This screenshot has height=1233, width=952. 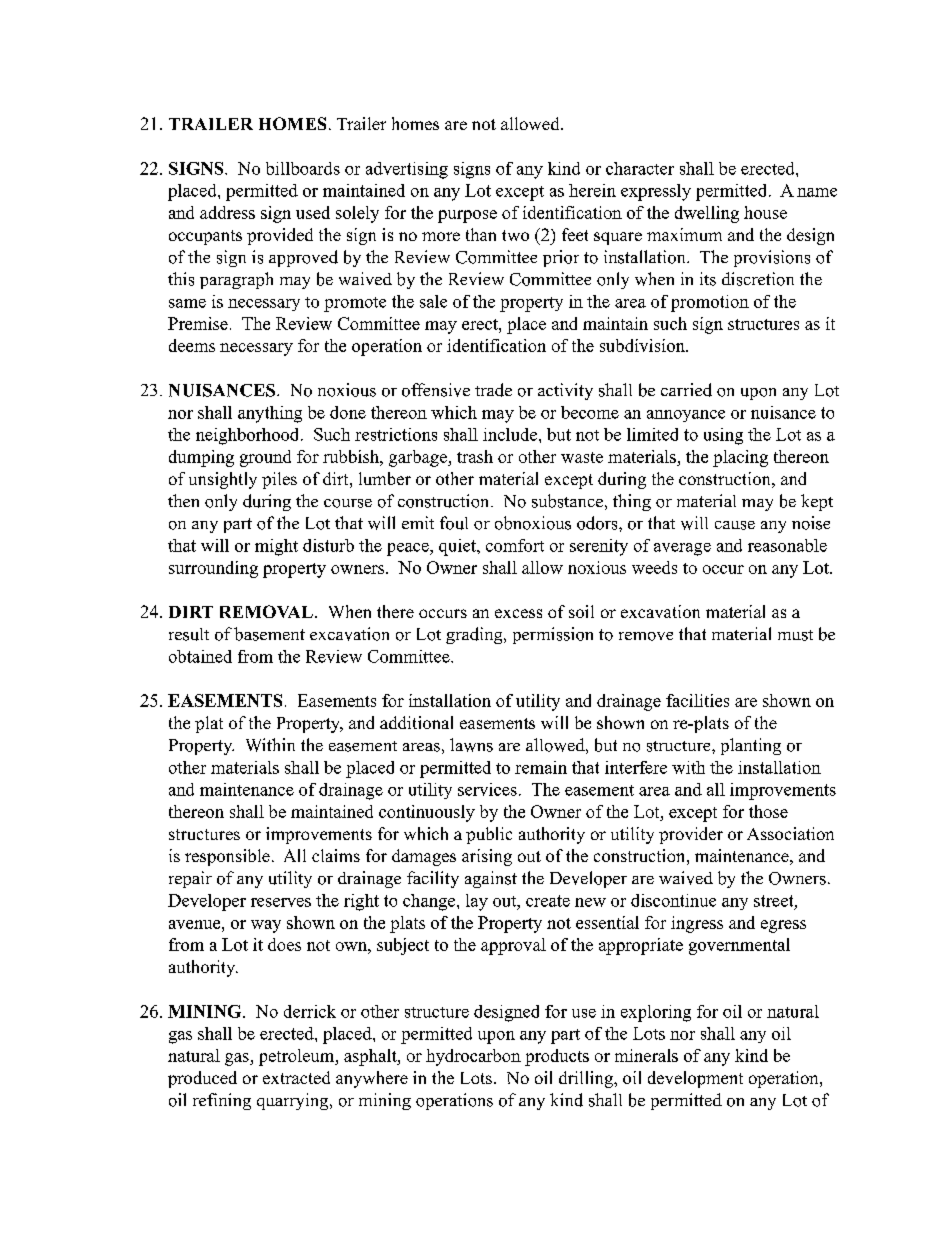 What do you see at coordinates (296, 1077) in the screenshot?
I see `extracted` at bounding box center [296, 1077].
